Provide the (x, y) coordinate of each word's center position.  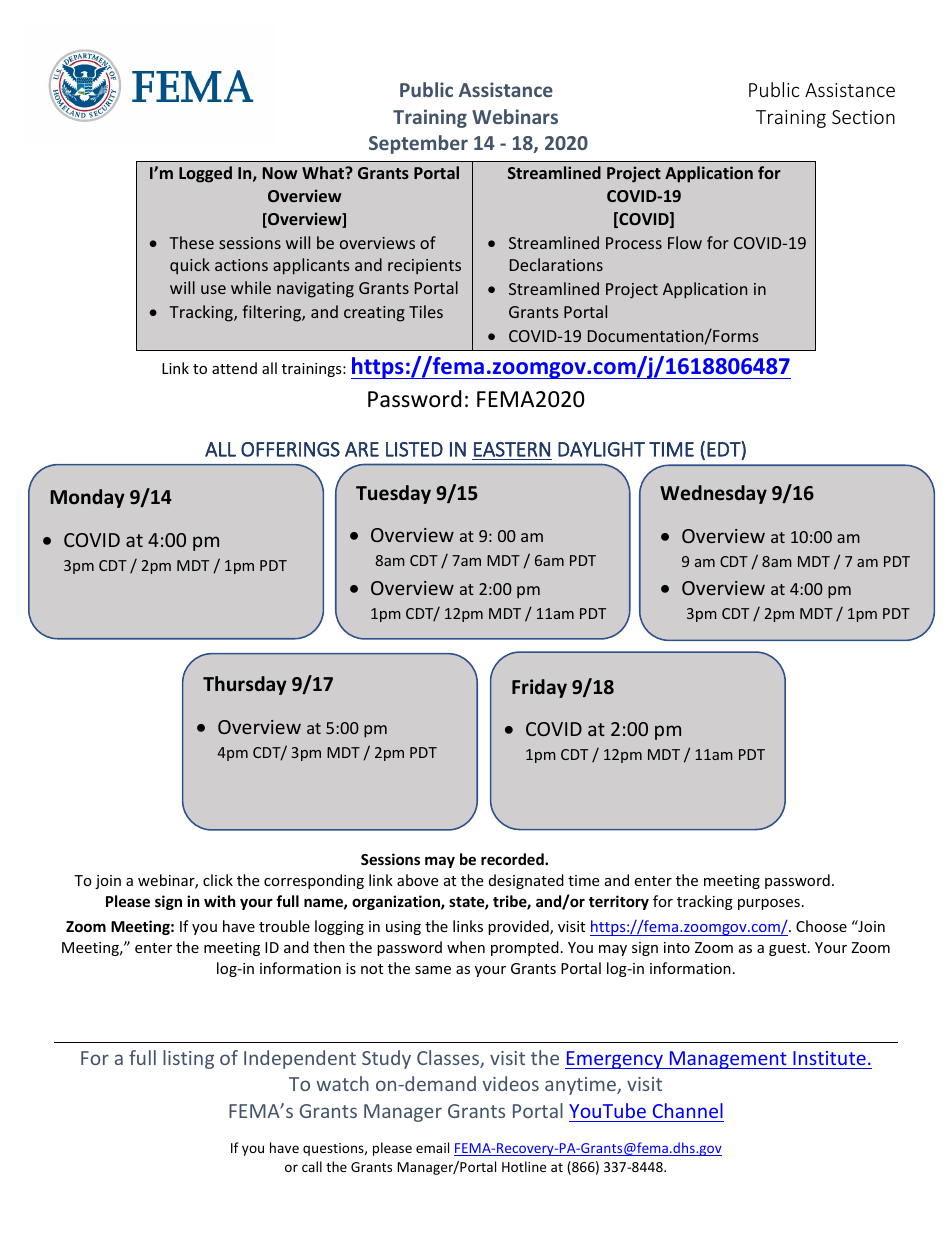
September (418, 144)
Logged (205, 174)
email (432, 1147)
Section (863, 117)
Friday (539, 688)
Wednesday (713, 494)
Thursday (245, 685)
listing (188, 1059)
